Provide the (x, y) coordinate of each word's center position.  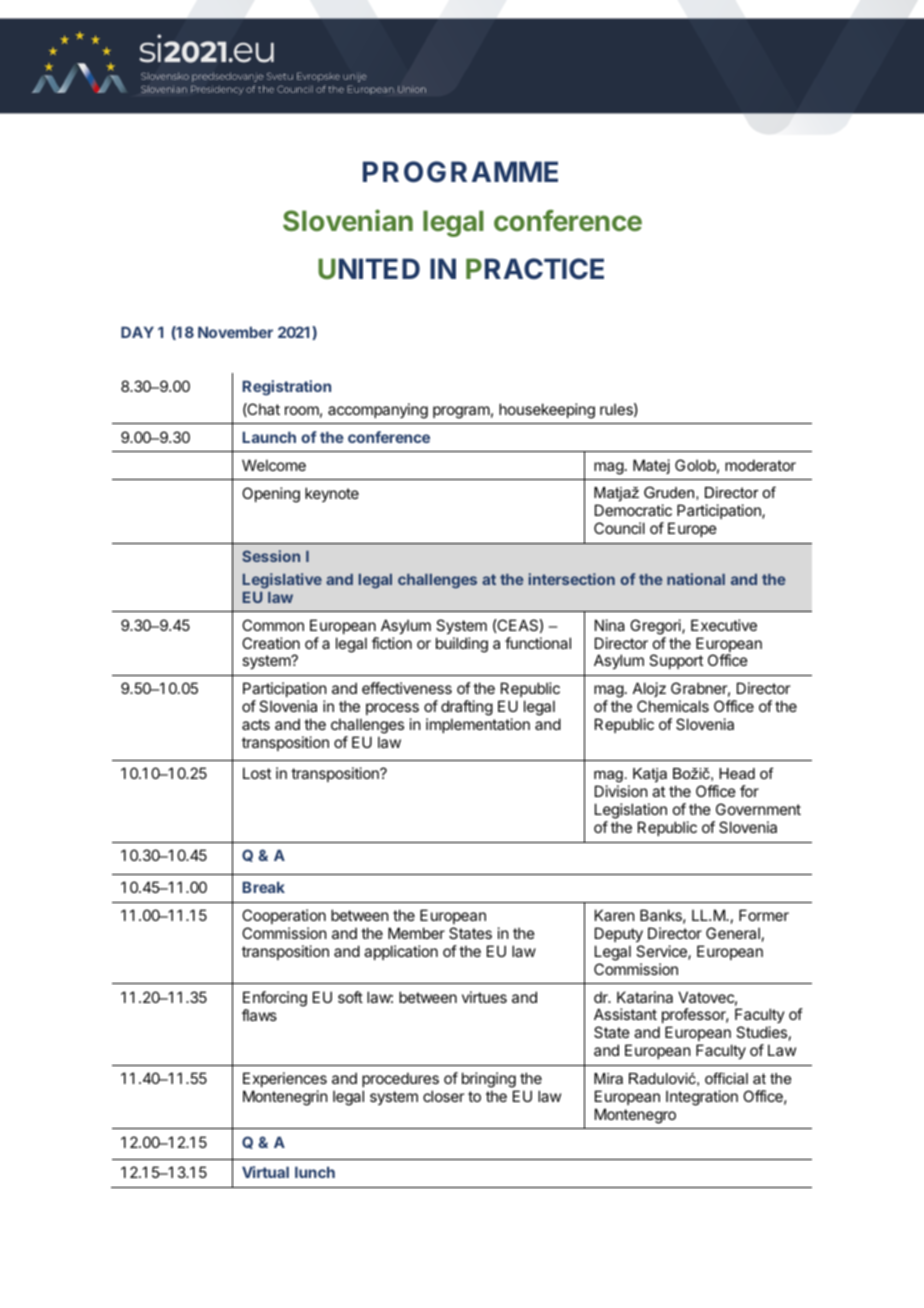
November (235, 332)
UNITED (369, 268)
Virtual (265, 1172)
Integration (702, 1098)
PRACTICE (535, 268)
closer (443, 1096)
